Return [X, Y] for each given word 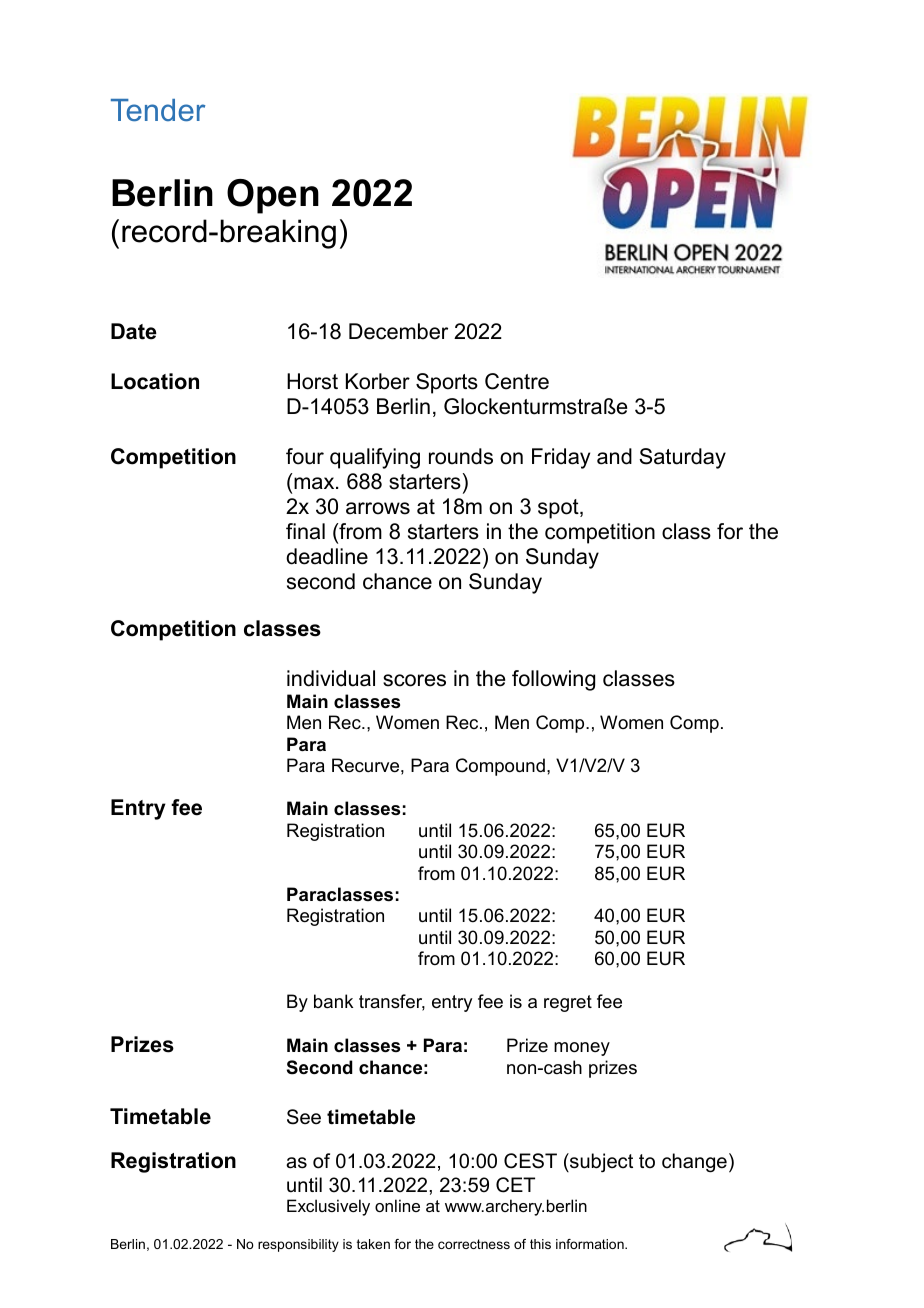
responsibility [298, 1245]
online [397, 1205]
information [591, 1244]
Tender [158, 110]
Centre [517, 381]
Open [273, 196]
